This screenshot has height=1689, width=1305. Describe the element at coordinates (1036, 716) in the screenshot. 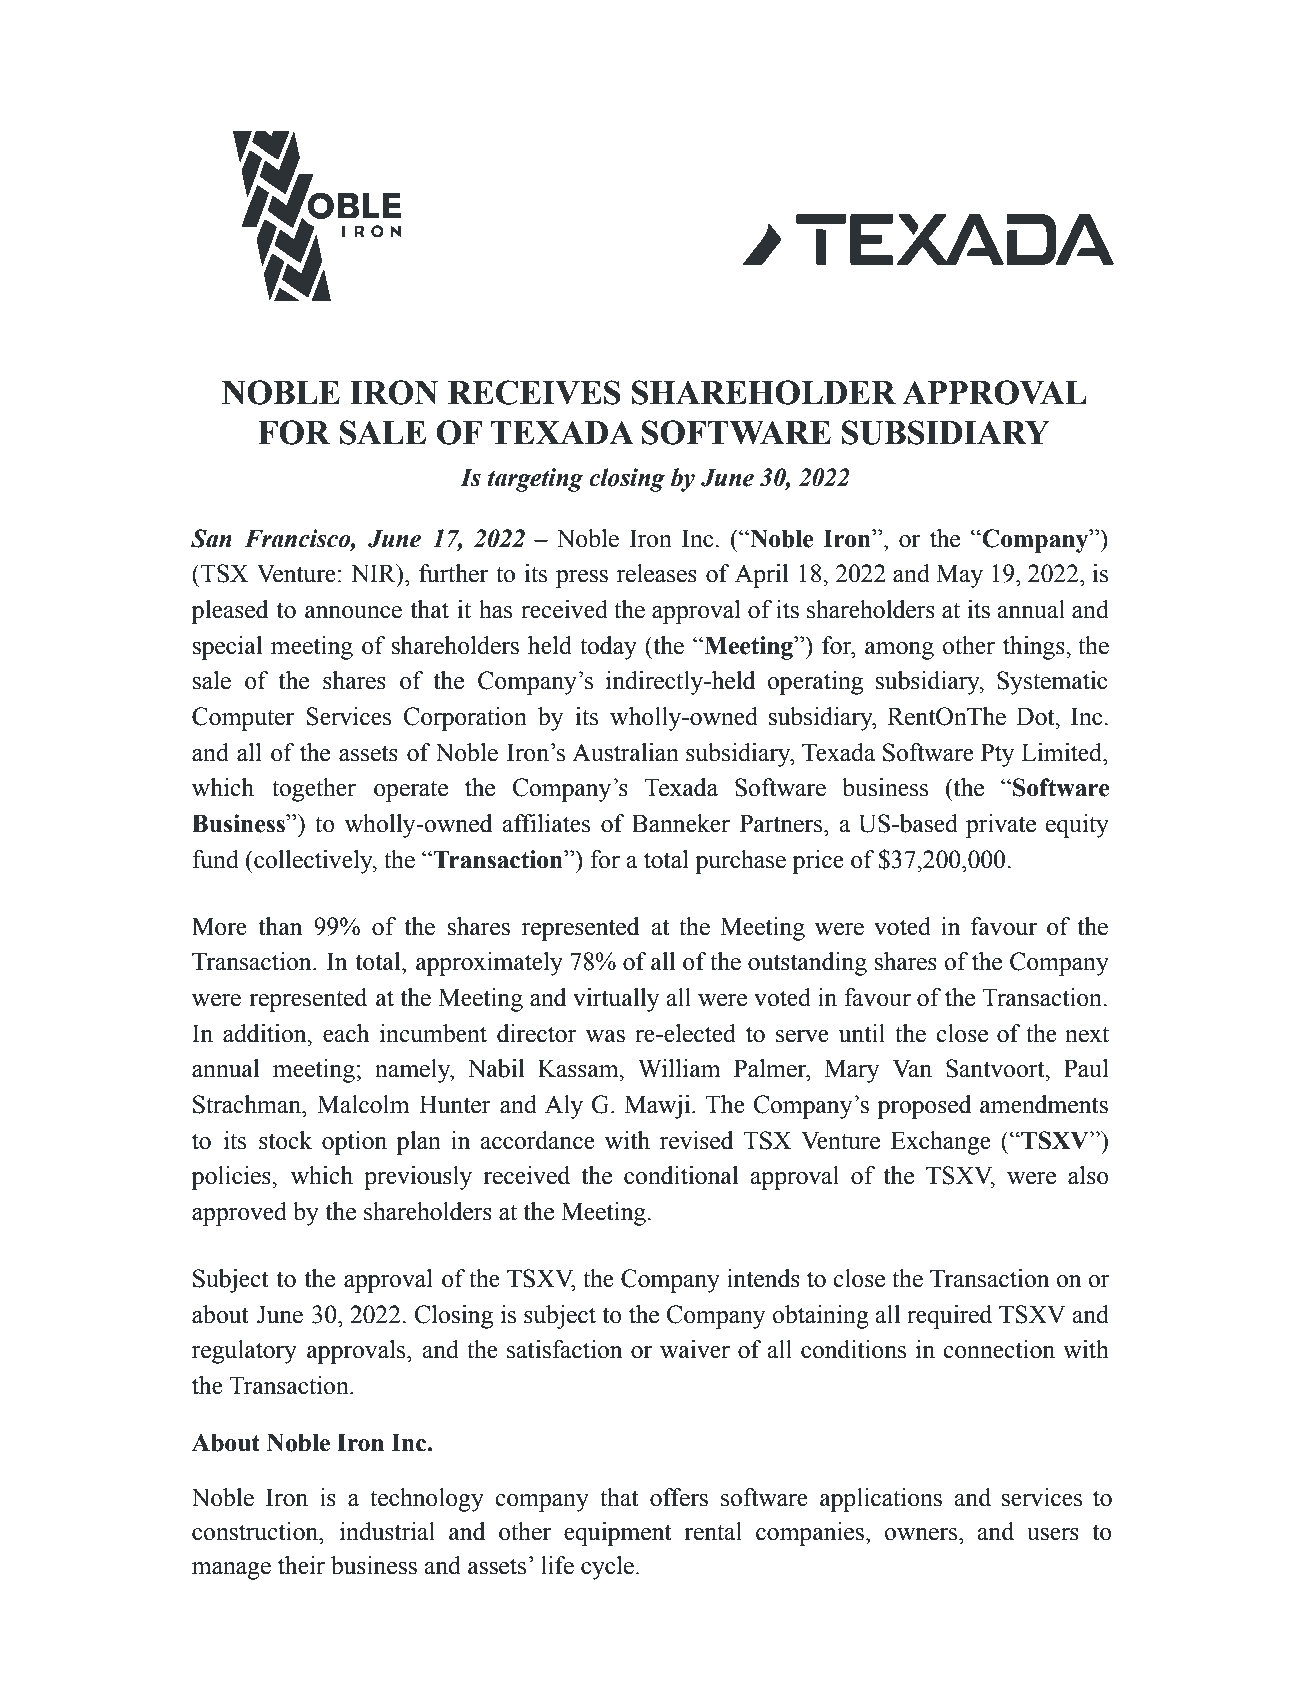

I see `Dot` at that location.
